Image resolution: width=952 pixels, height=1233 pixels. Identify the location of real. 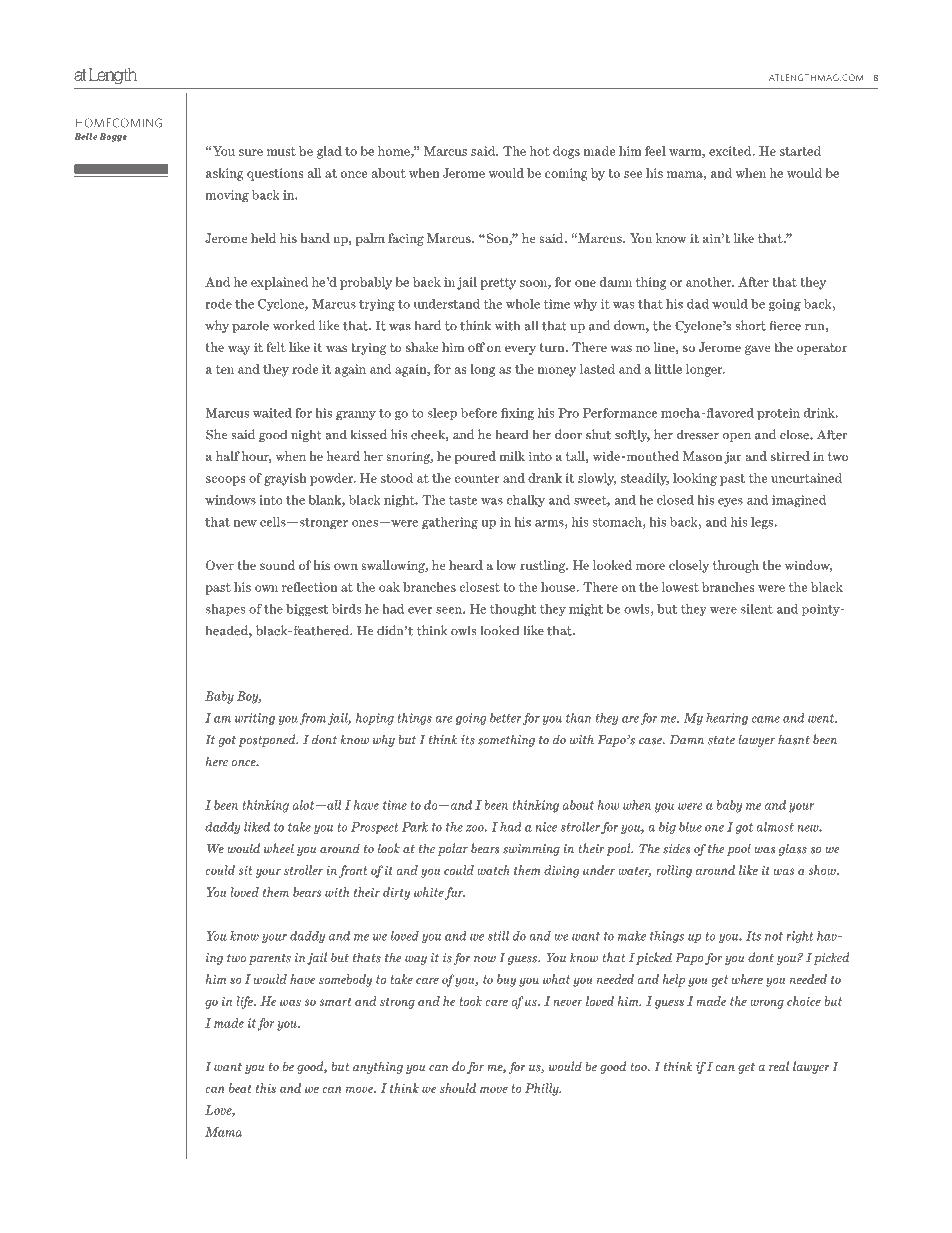
(779, 1066).
